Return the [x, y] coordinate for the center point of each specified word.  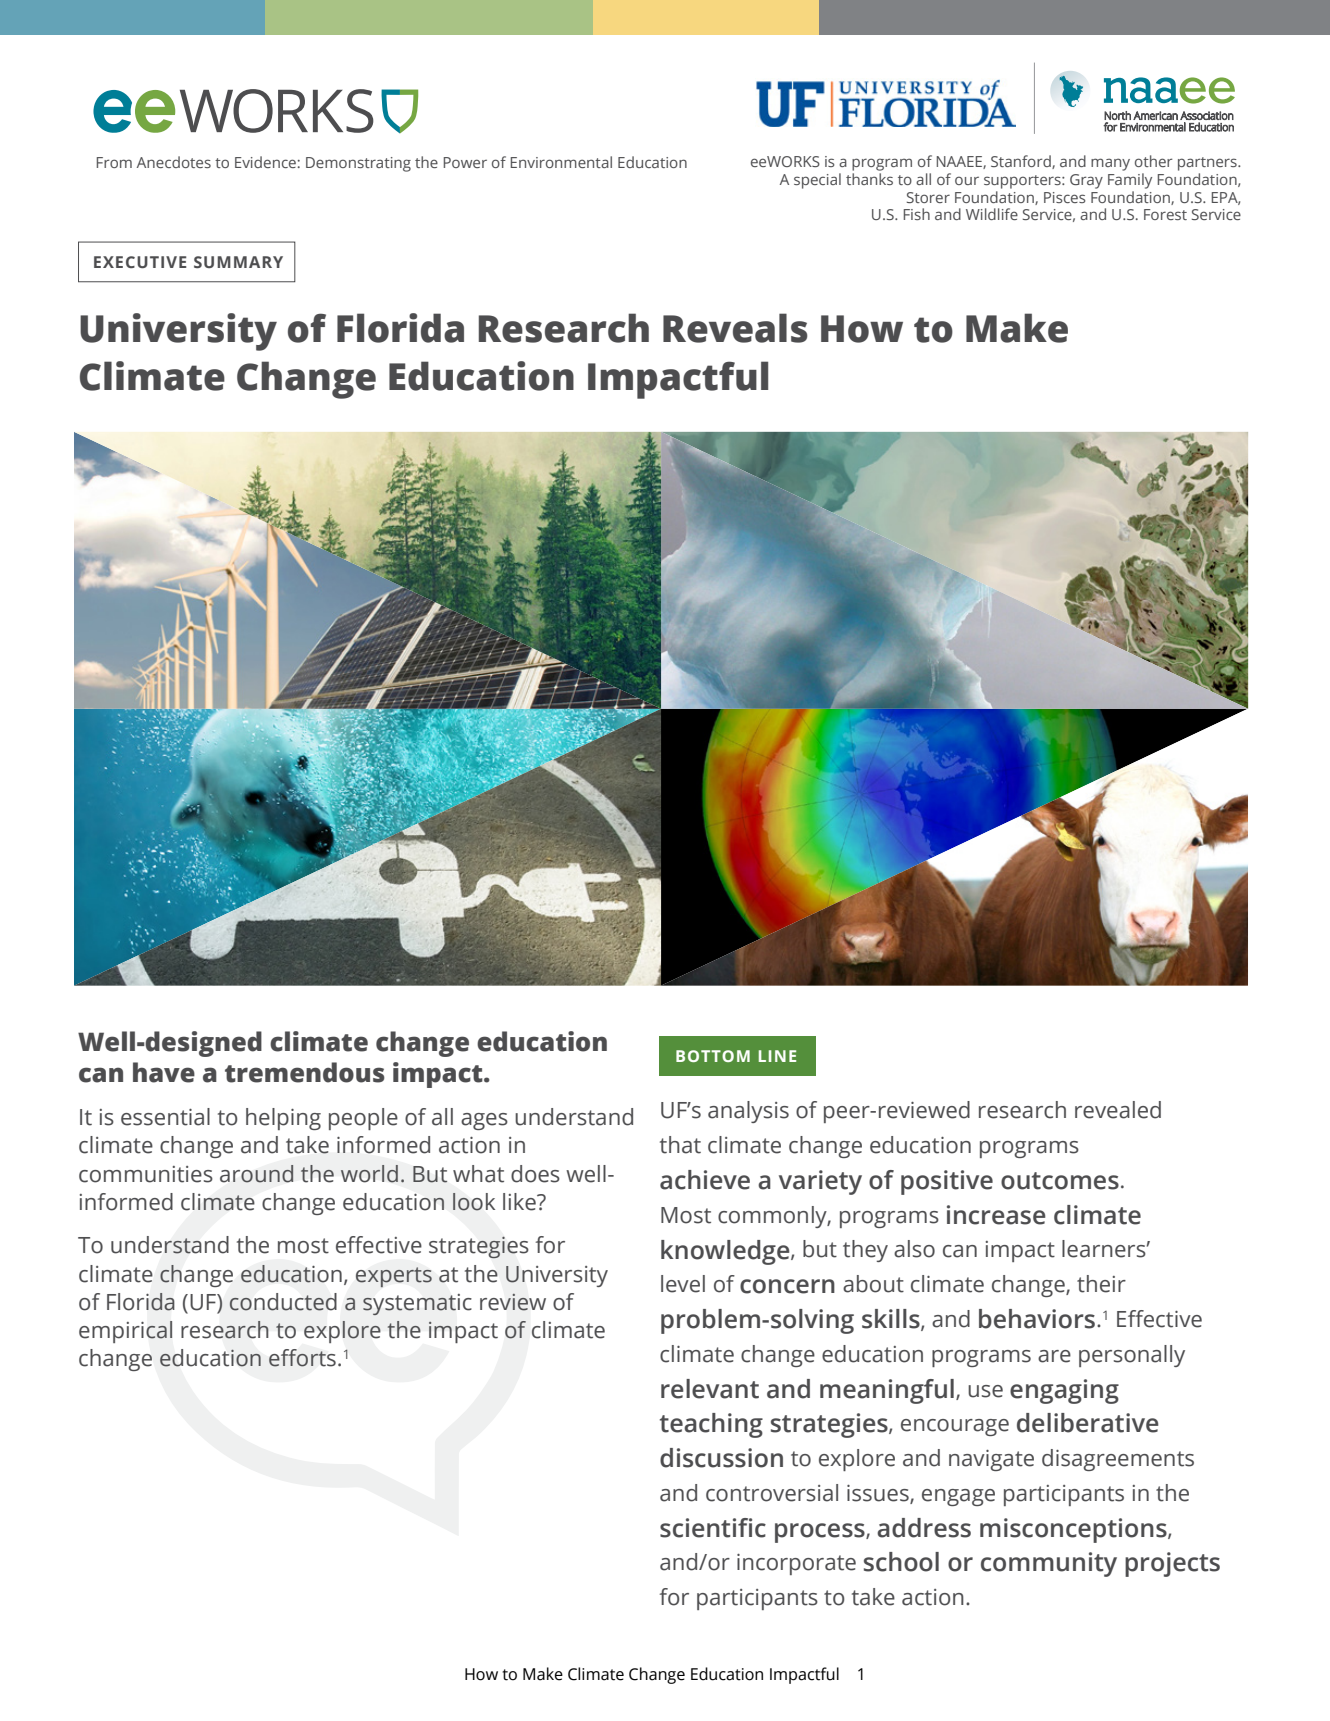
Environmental [561, 162]
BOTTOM [713, 1056]
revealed [1118, 1110]
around [256, 1174]
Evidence [265, 162]
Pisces [1065, 197]
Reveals [735, 328]
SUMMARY [238, 262]
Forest [1165, 214]
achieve [705, 1180]
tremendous [305, 1072]
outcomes [1060, 1181]
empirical [125, 1332]
